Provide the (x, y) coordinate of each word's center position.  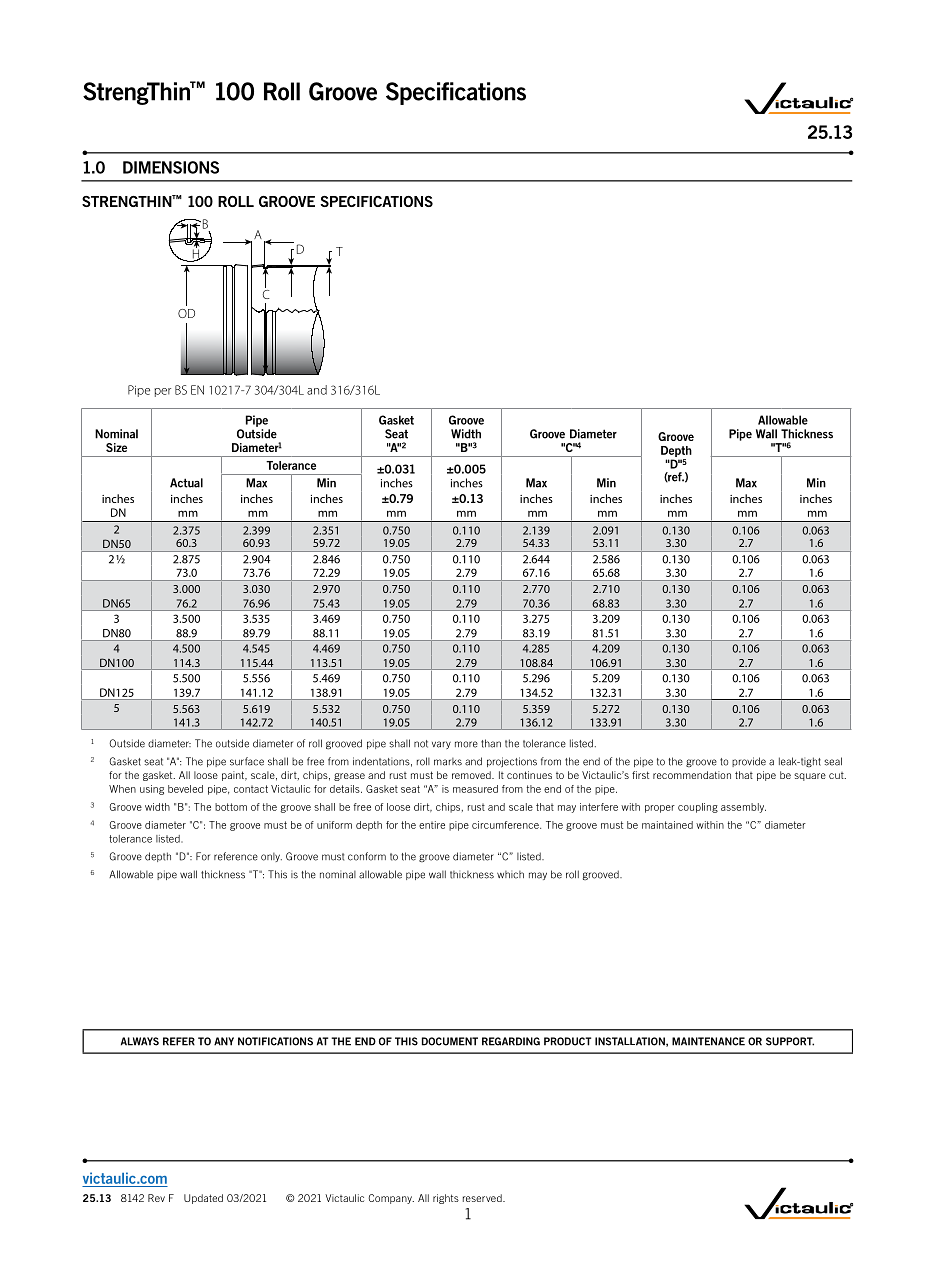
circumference (506, 825)
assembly (743, 808)
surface (247, 761)
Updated (203, 1199)
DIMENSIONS (171, 167)
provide (749, 762)
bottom (231, 807)
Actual (186, 483)
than (491, 743)
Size (116, 447)
